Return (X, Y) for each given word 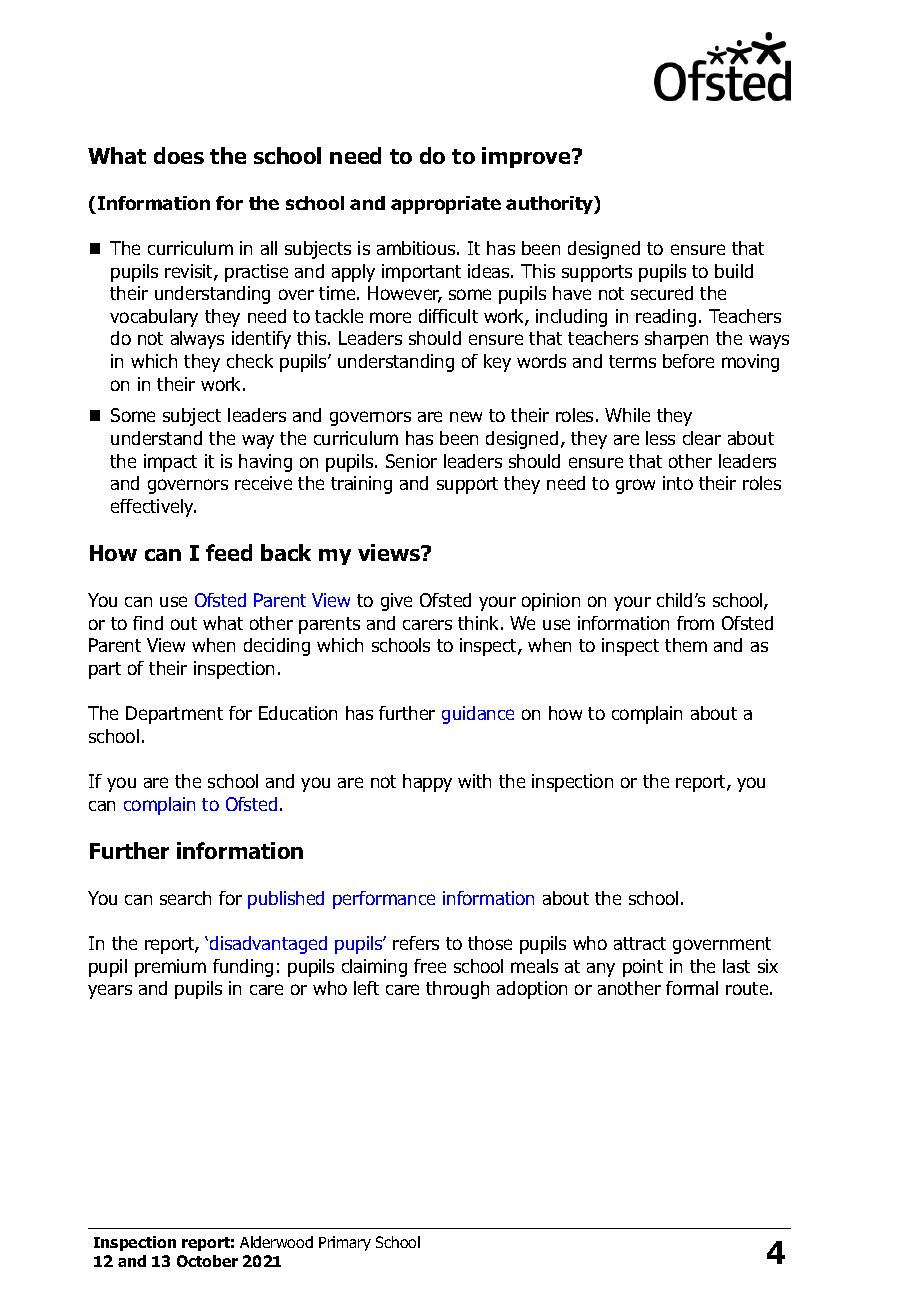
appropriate (446, 205)
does (179, 155)
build (734, 271)
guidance (478, 715)
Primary (345, 1243)
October (207, 1261)
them (686, 645)
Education (298, 713)
